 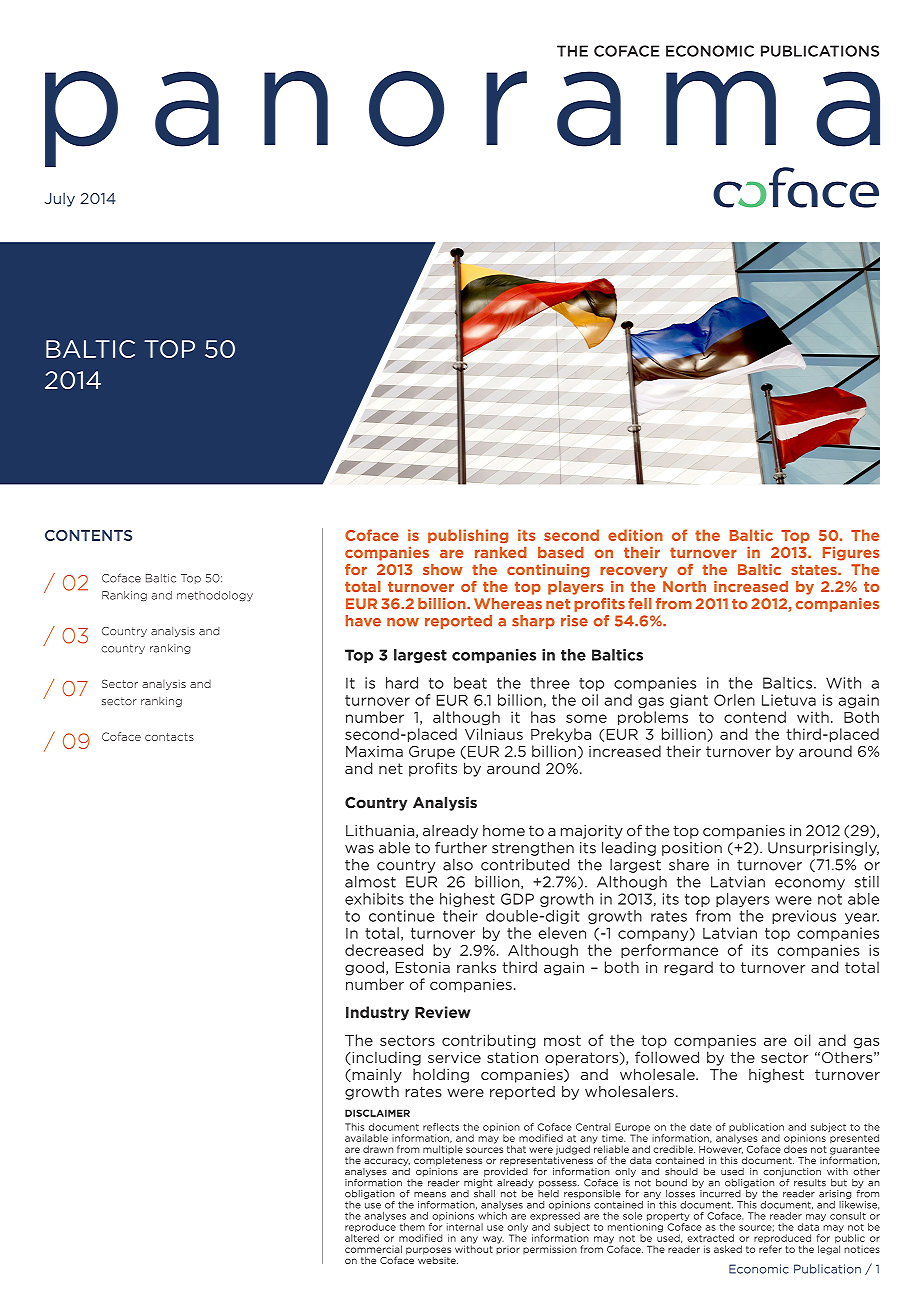 What do you see at coordinates (635, 535) in the page?
I see `edition` at bounding box center [635, 535].
